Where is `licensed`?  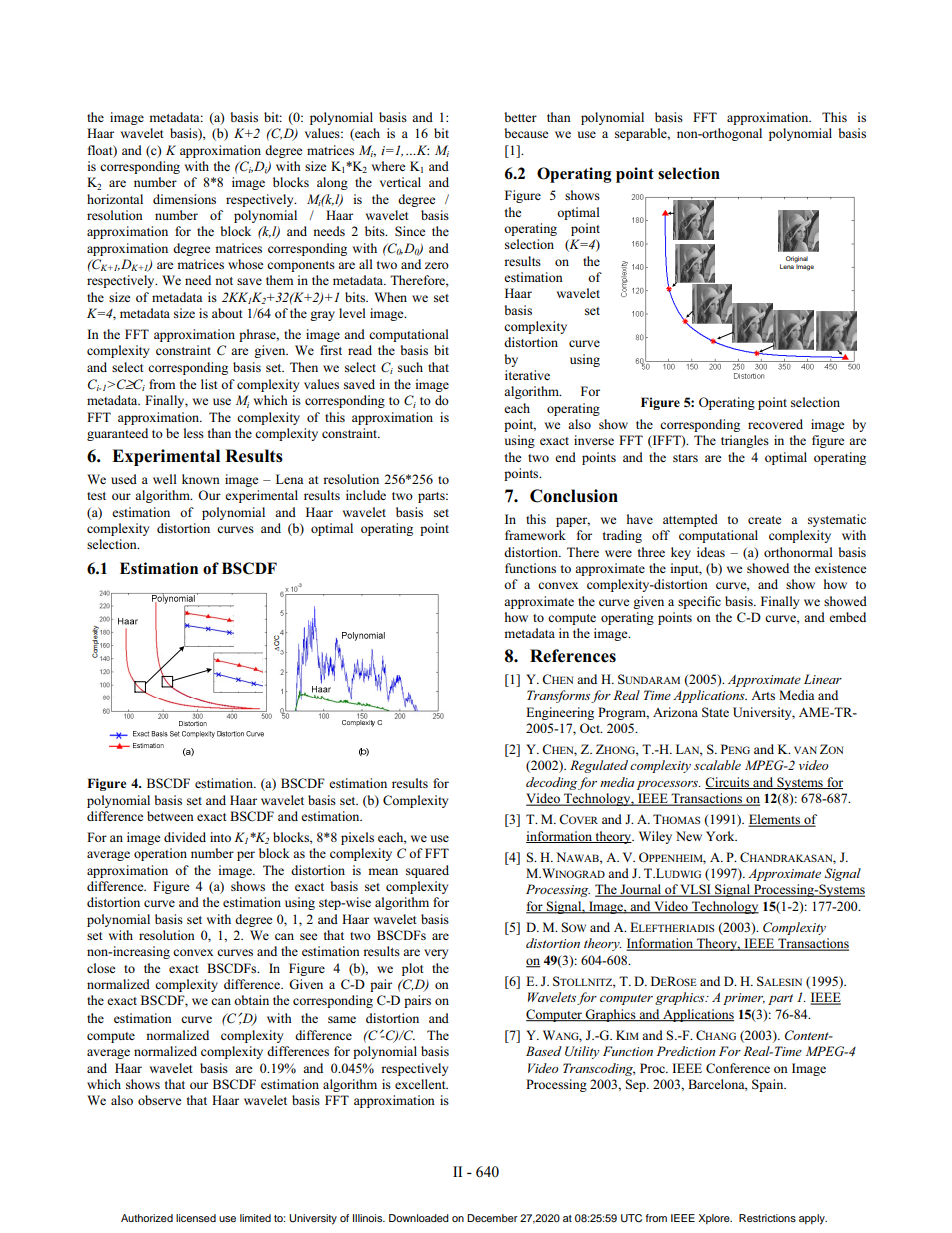
licensed is located at coordinates (196, 1218).
